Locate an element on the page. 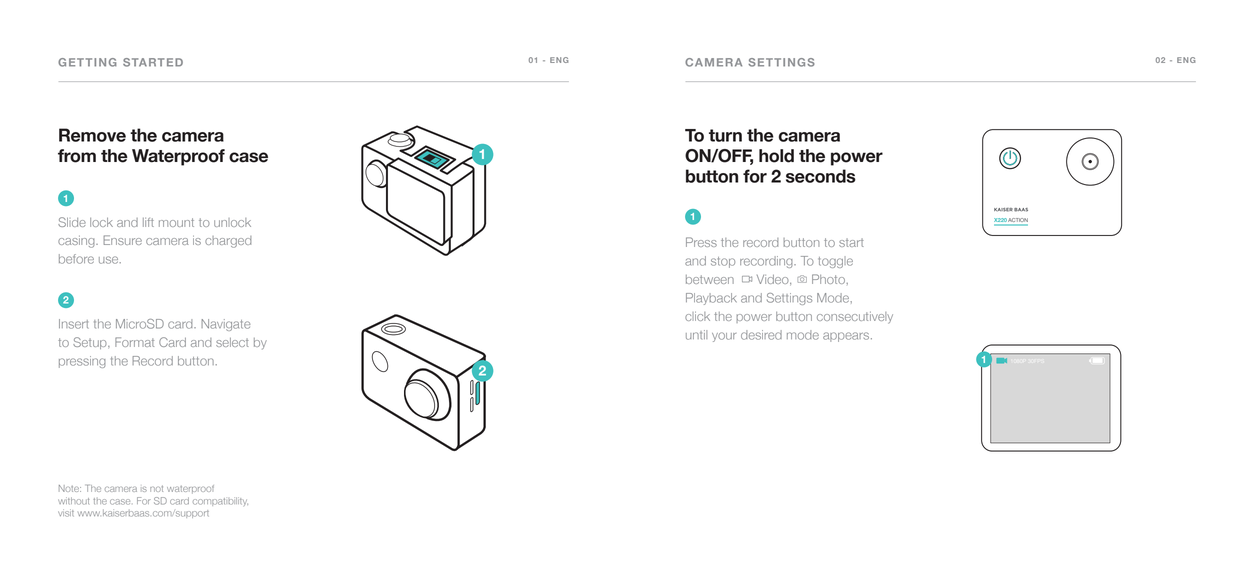  Note is located at coordinates (70, 488).
